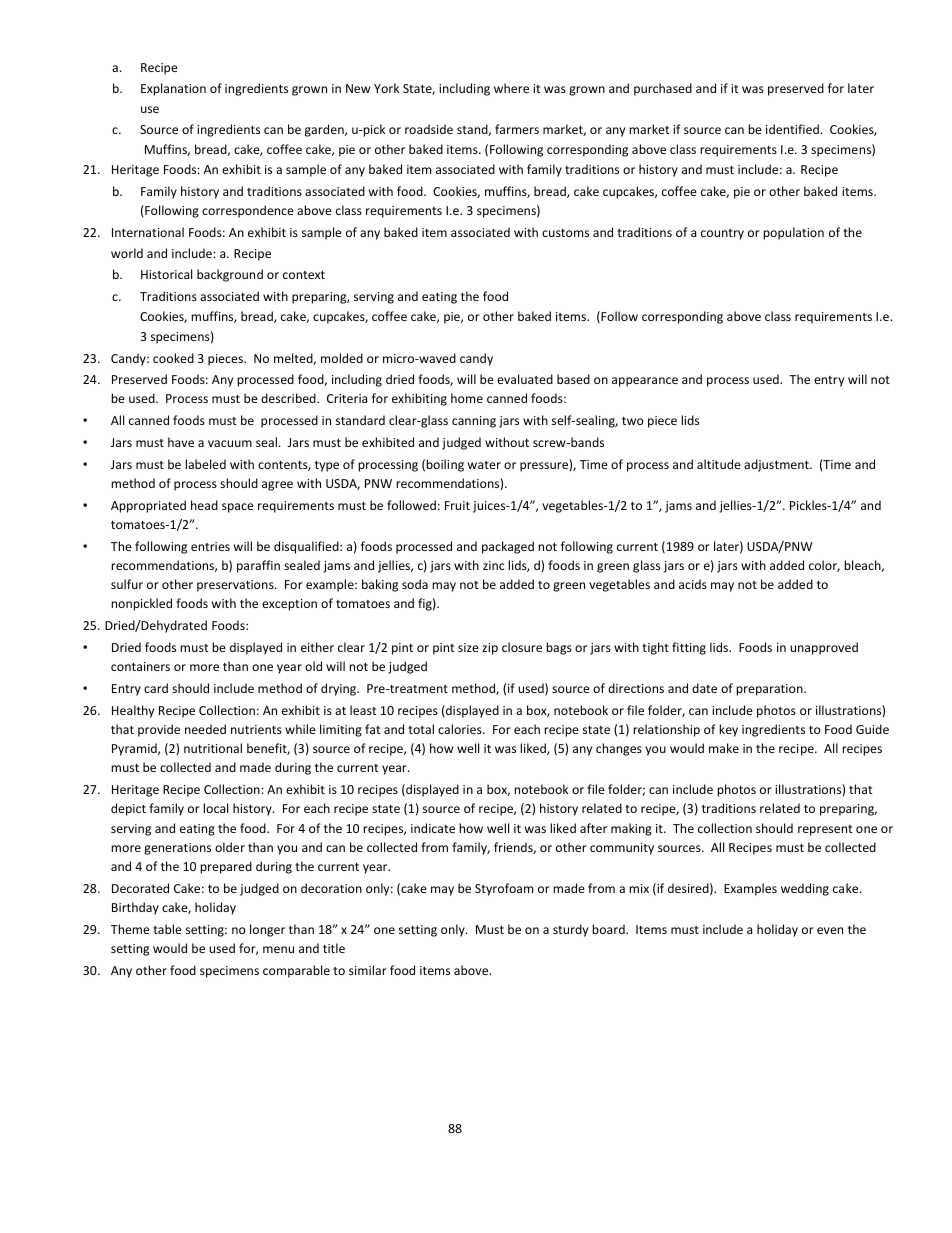 The width and height of the page is (952, 1233). What do you see at coordinates (173, 89) in the page?
I see `Explanation` at bounding box center [173, 89].
